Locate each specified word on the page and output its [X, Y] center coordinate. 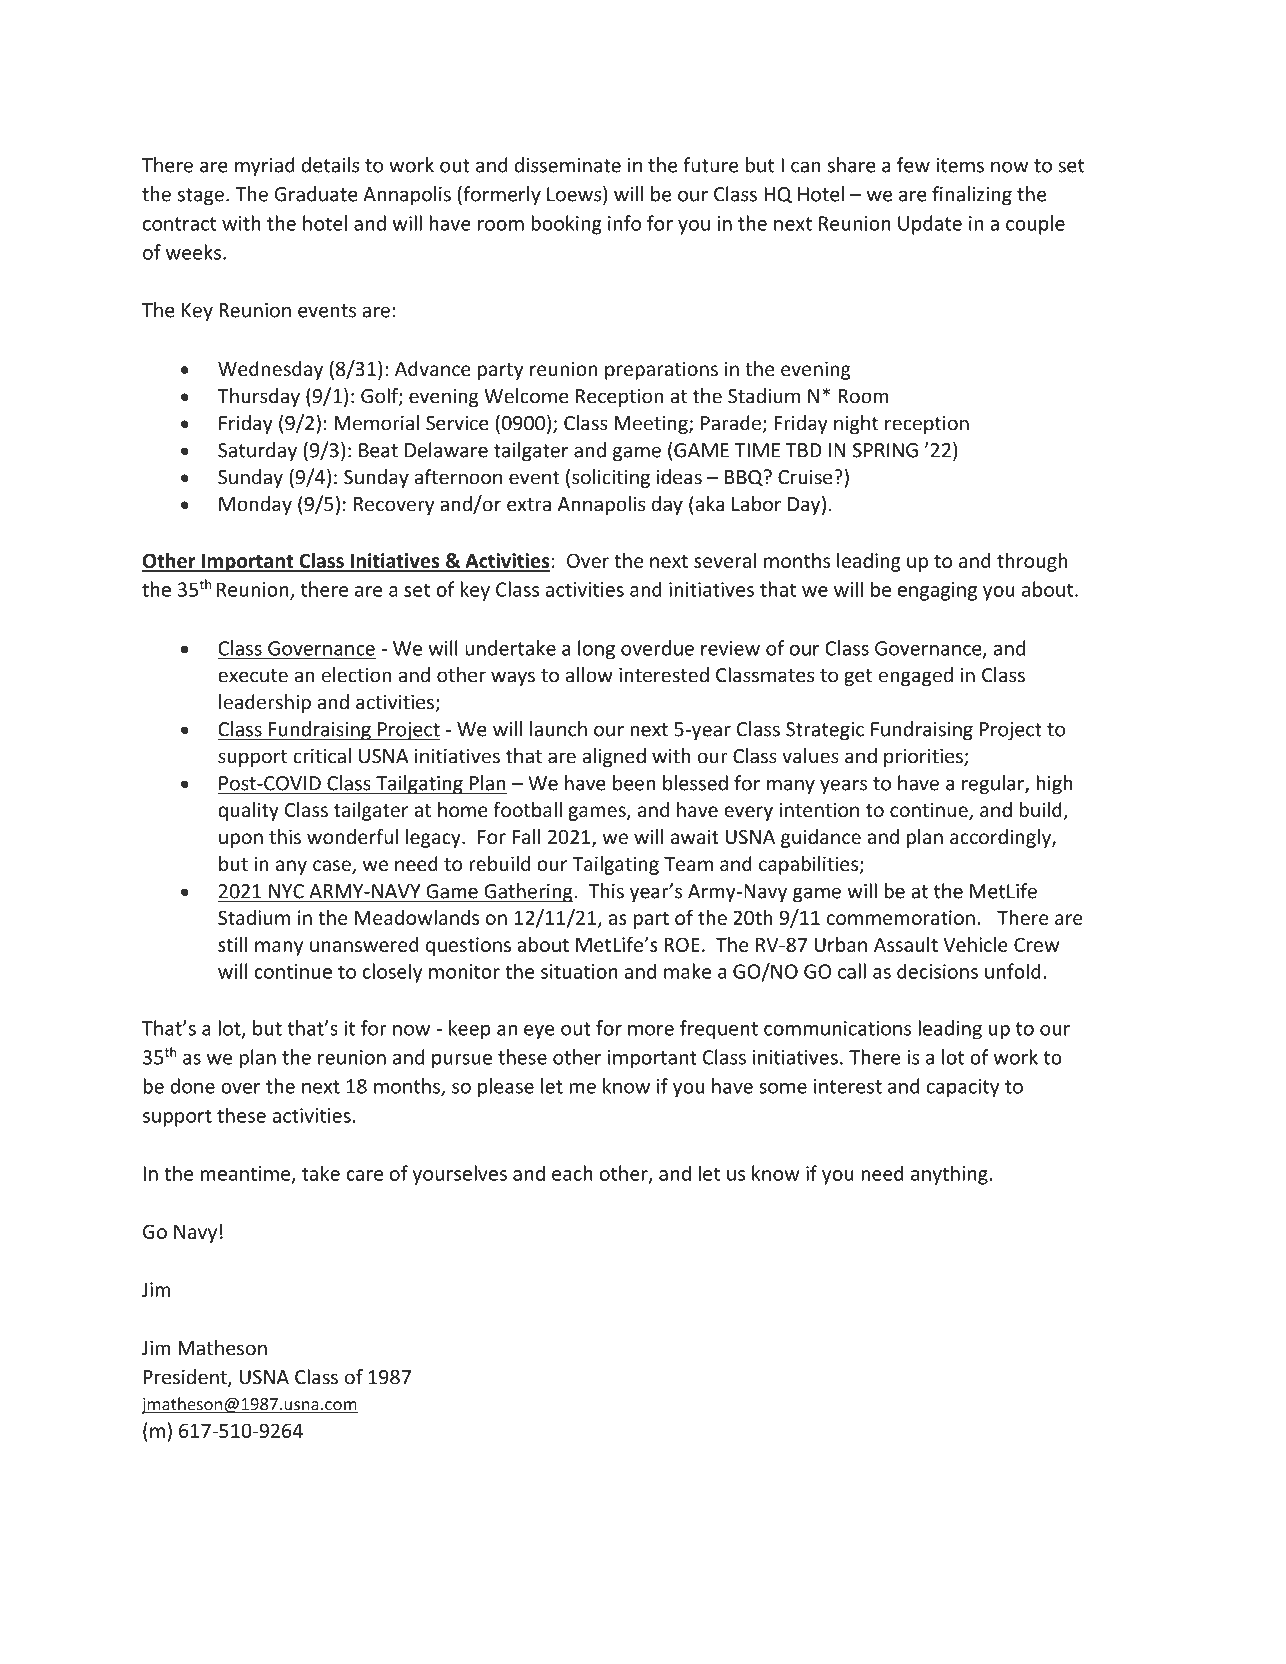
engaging [937, 591]
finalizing [972, 195]
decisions [937, 971]
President [186, 1378]
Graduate [316, 194]
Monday [255, 505]
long [596, 650]
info [624, 223]
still [232, 944]
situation [579, 971]
